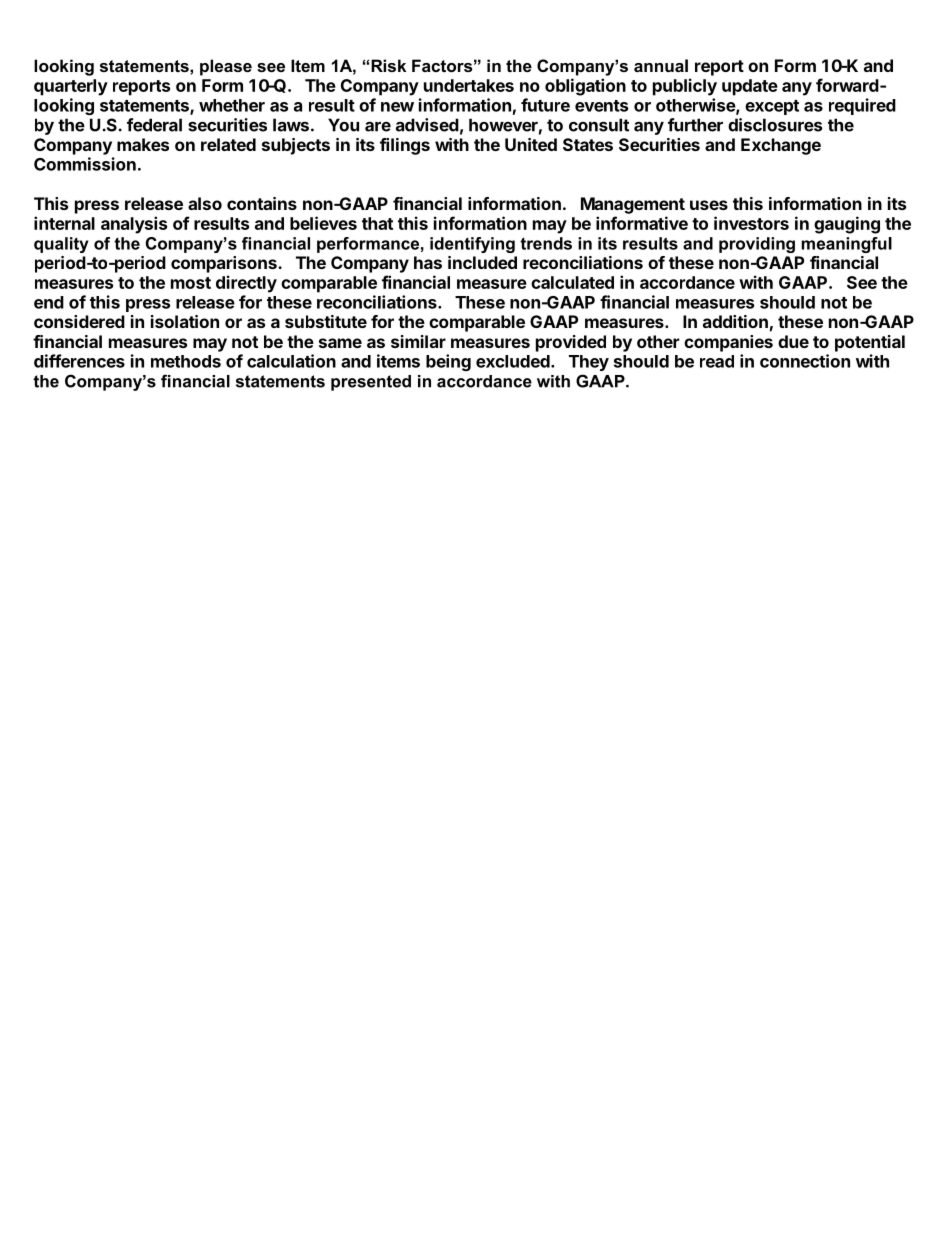 The height and width of the page is (1233, 952). Describe the element at coordinates (448, 362) in the page. I see `being` at that location.
